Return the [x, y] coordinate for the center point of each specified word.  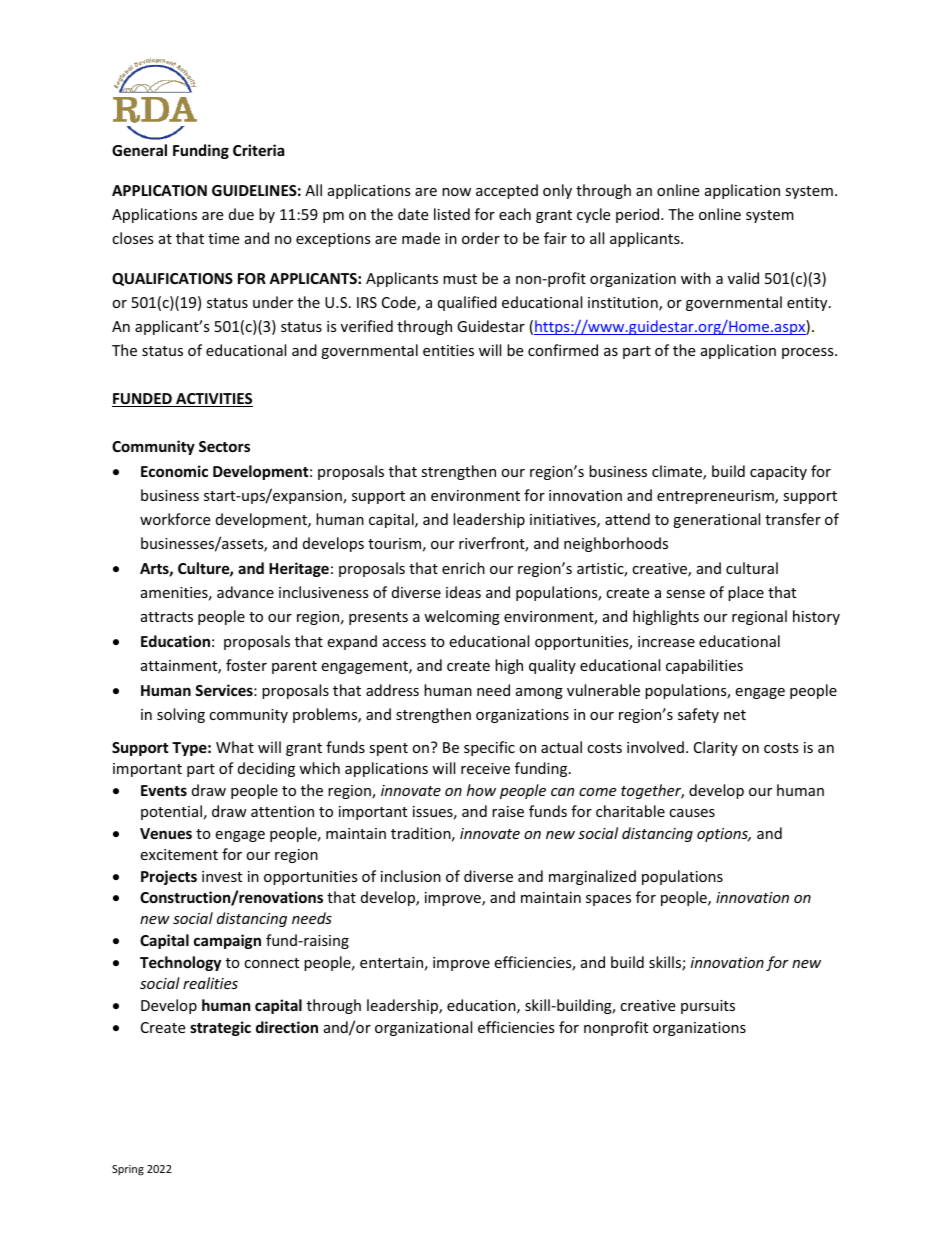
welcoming [462, 617]
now [456, 192]
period [639, 215]
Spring [128, 1170]
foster [246, 665]
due [241, 214]
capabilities [704, 666]
